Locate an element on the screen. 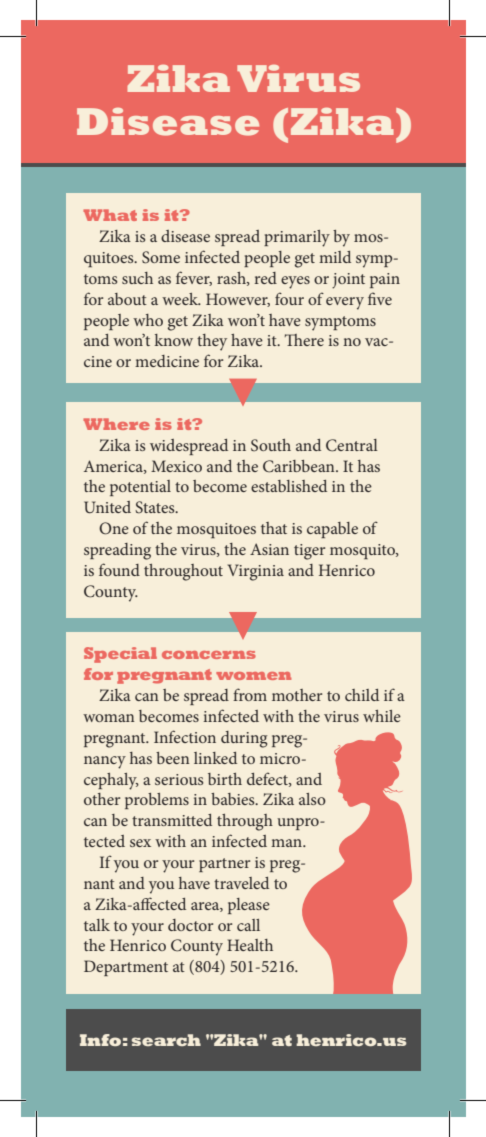 The image size is (486, 1137). mild is located at coordinates (335, 257).
